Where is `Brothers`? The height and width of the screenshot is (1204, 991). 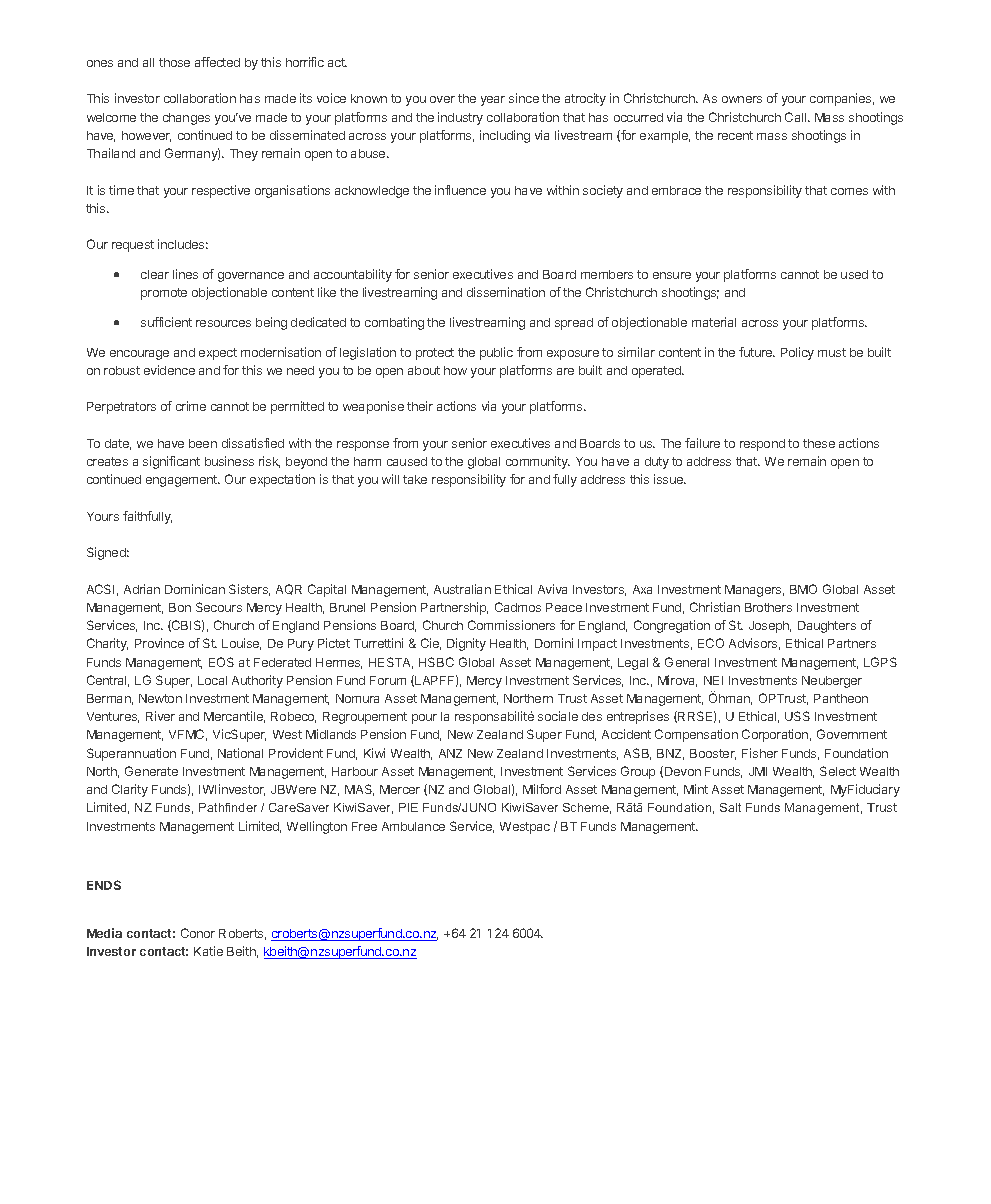 Brothers is located at coordinates (768, 607).
